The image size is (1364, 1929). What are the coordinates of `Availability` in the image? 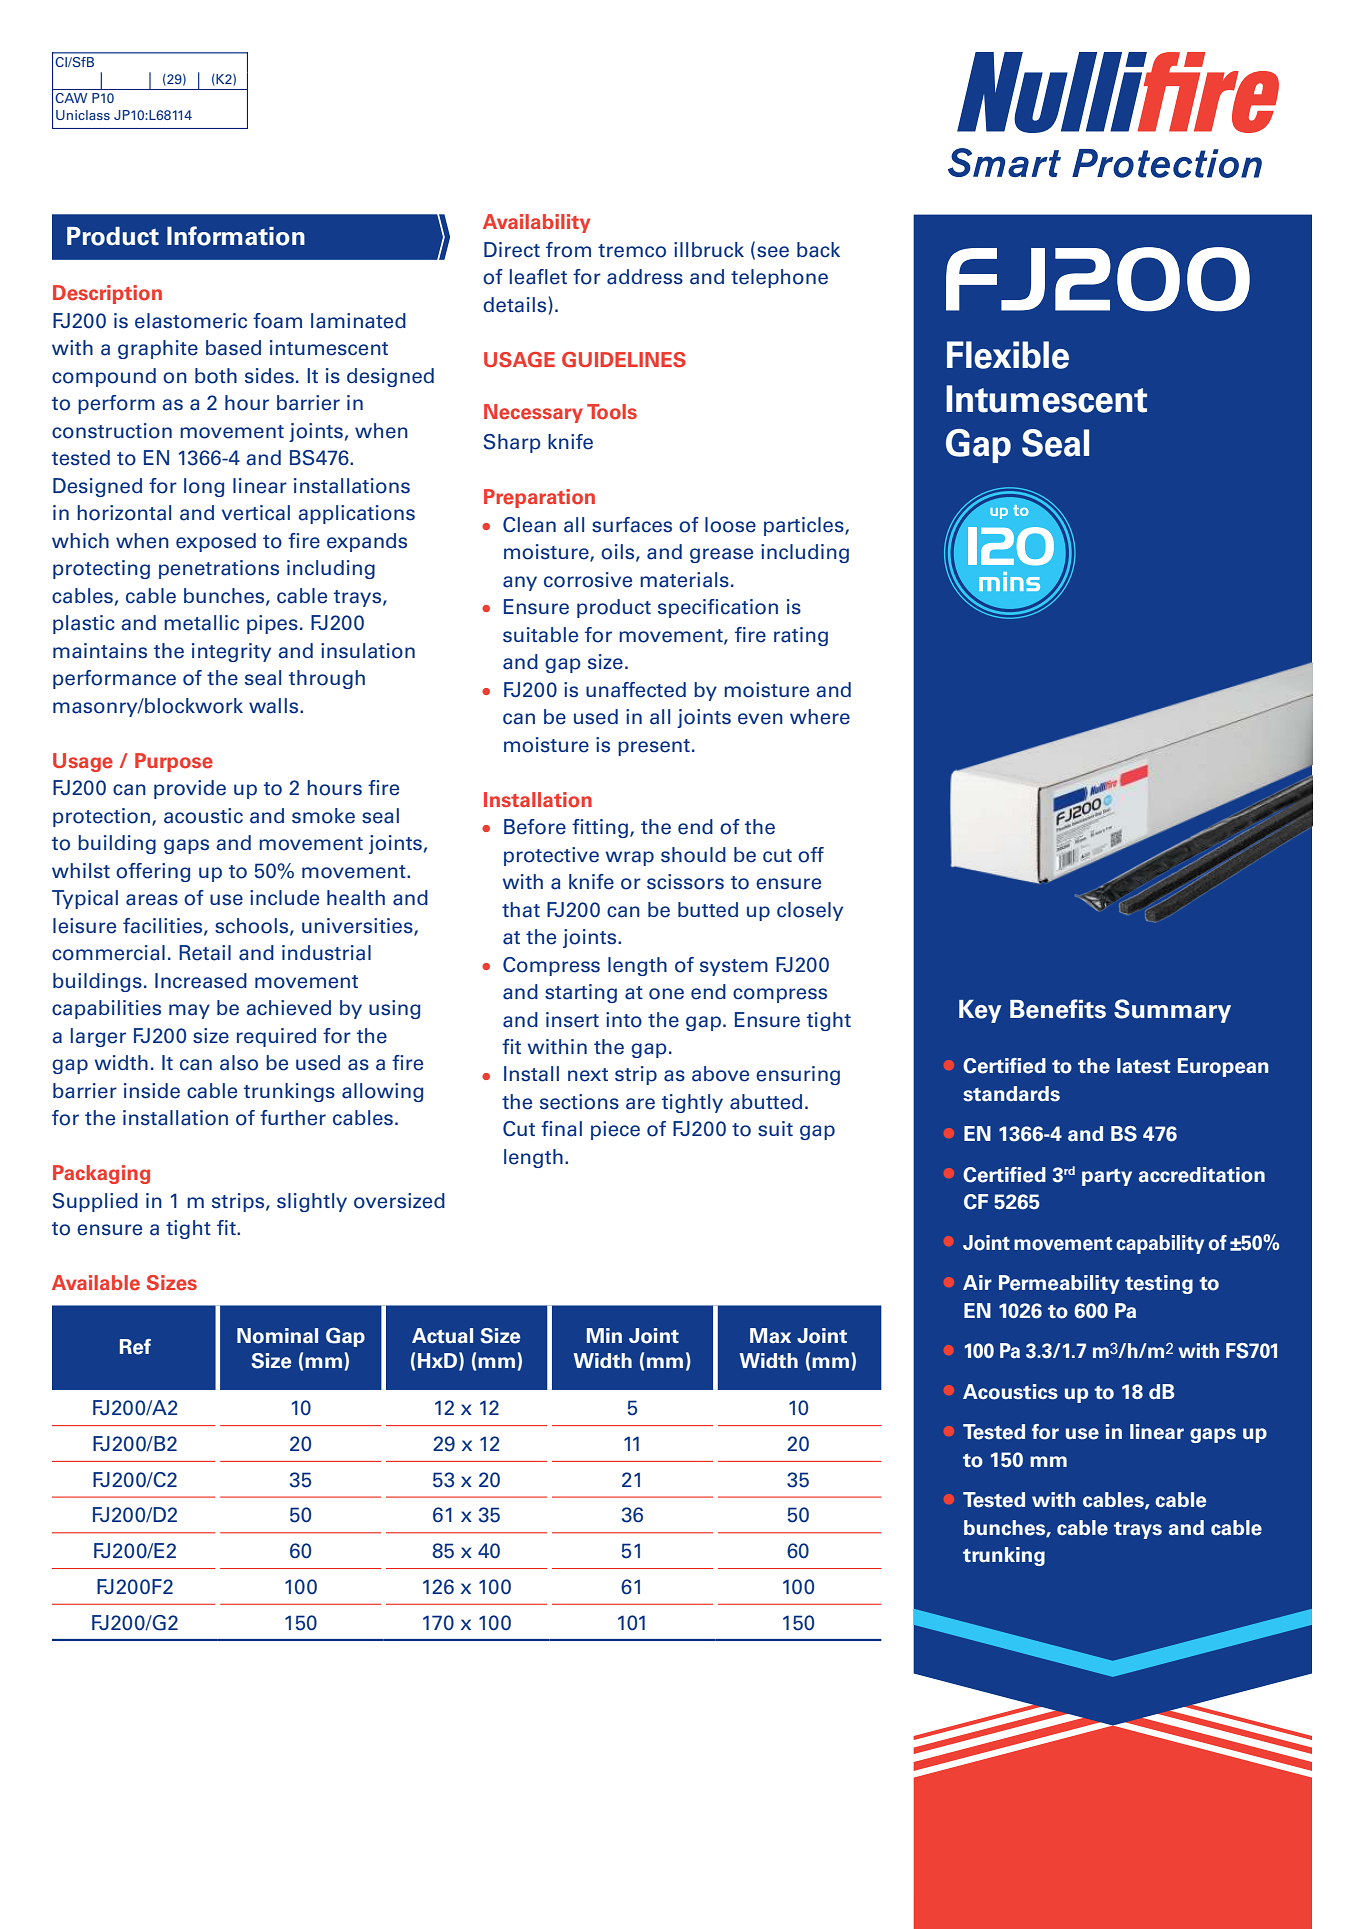 It's located at (536, 223).
